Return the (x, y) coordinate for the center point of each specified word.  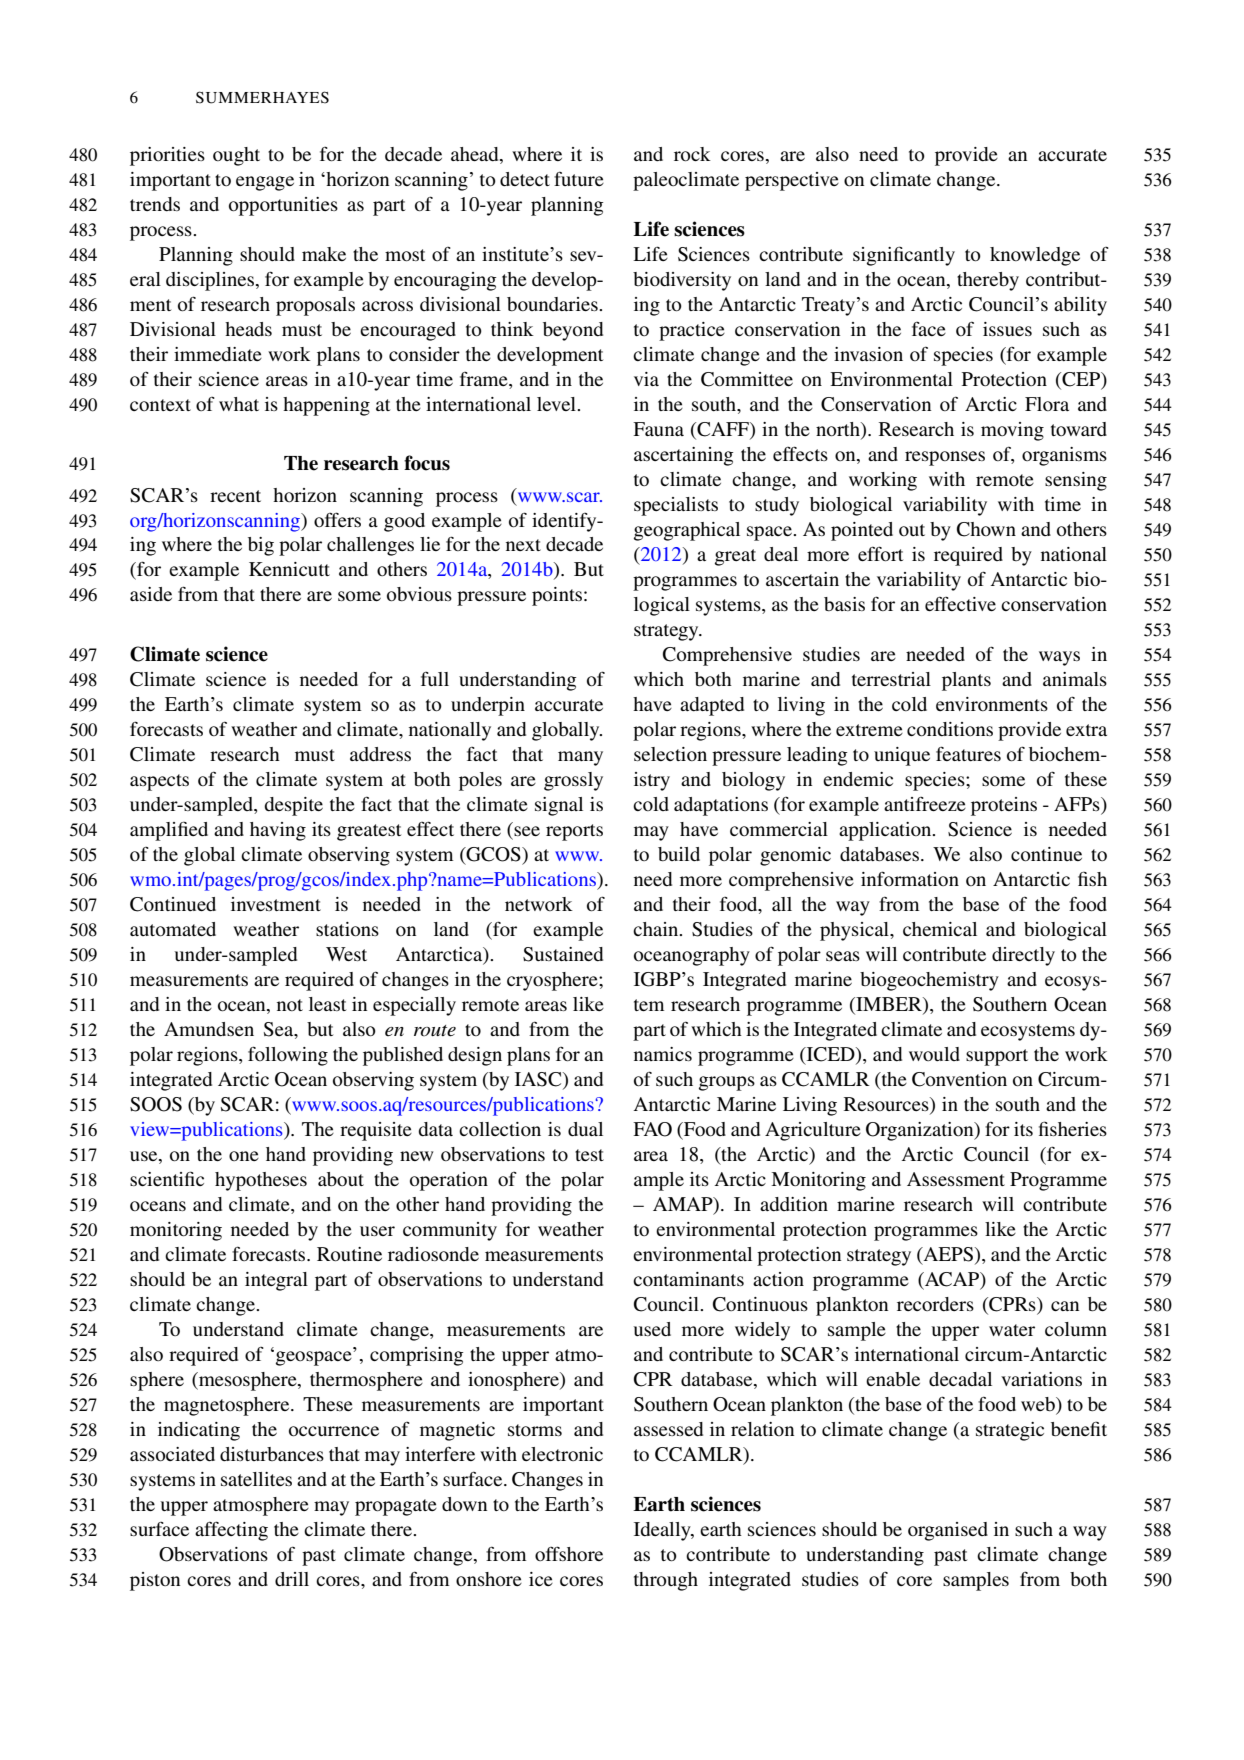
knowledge (1035, 256)
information (910, 878)
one (244, 1156)
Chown (986, 529)
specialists (676, 506)
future (579, 178)
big (261, 546)
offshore (569, 1553)
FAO (652, 1129)
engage (265, 183)
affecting (231, 1531)
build (679, 854)
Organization (921, 1131)
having (278, 831)
